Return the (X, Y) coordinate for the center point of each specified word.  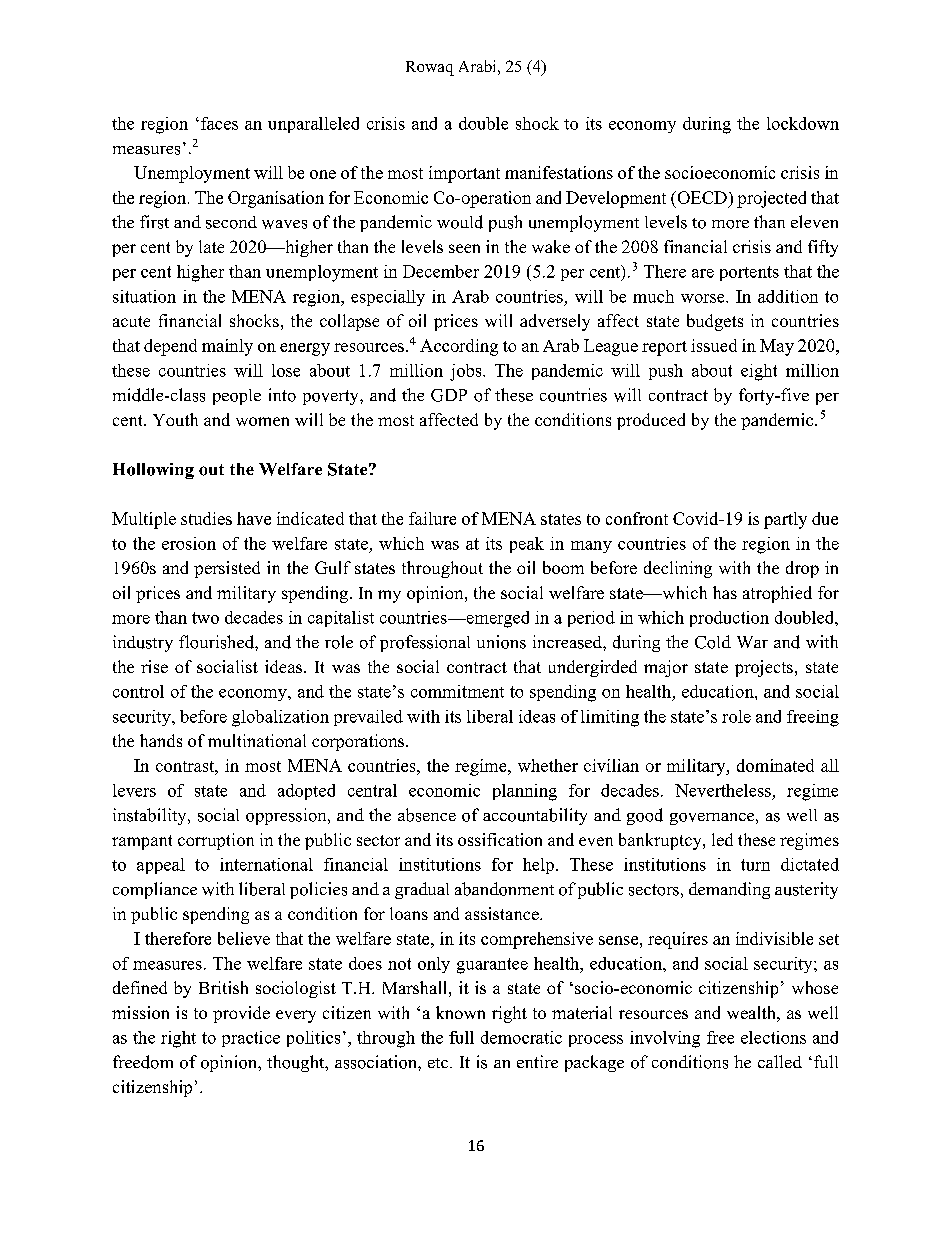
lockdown (803, 123)
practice (251, 1039)
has (725, 592)
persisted (227, 569)
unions (501, 642)
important (464, 174)
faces (219, 123)
